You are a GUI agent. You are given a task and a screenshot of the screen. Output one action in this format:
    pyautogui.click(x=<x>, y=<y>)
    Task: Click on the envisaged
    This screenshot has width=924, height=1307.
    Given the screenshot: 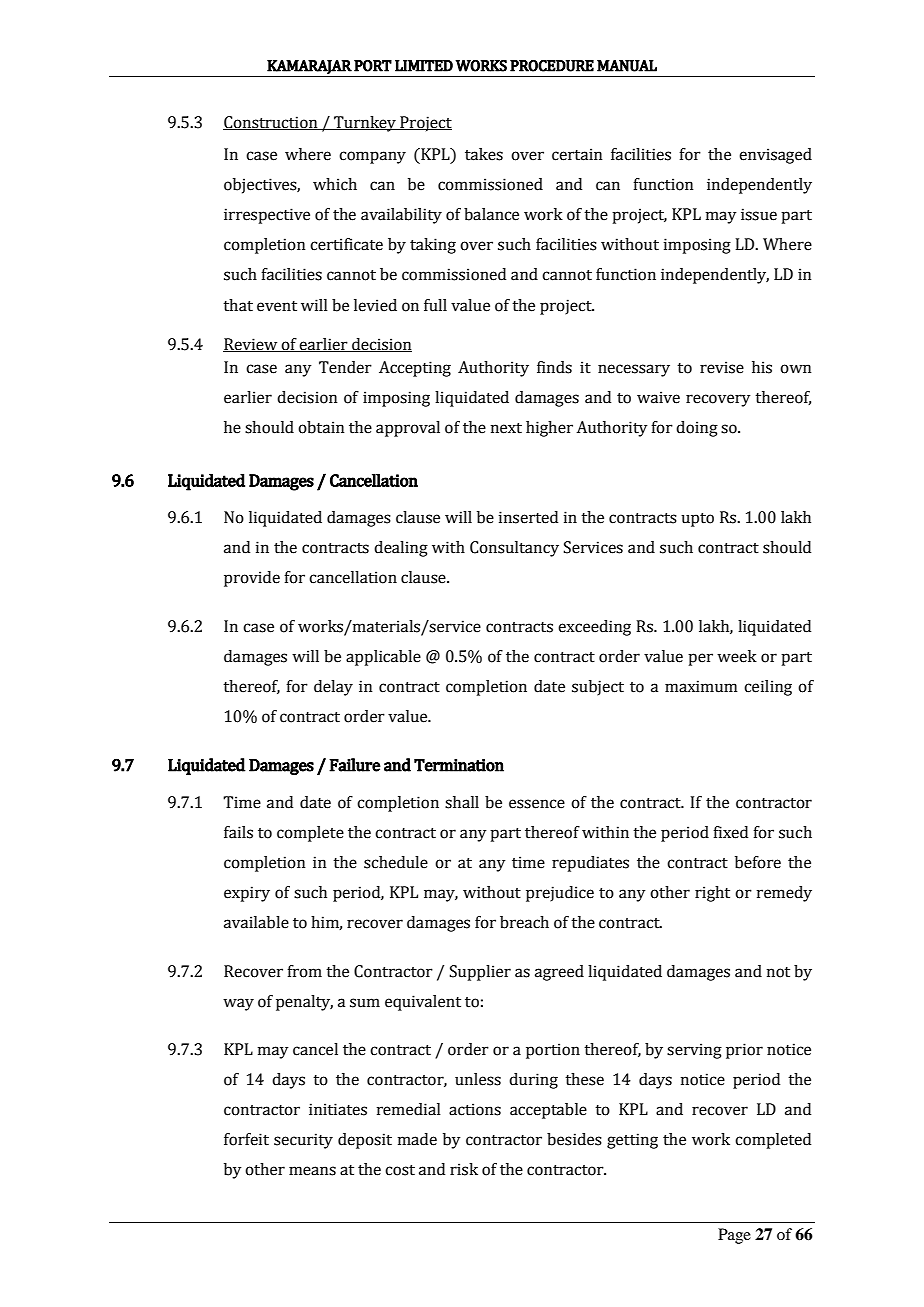 What is the action you would take?
    pyautogui.click(x=775, y=156)
